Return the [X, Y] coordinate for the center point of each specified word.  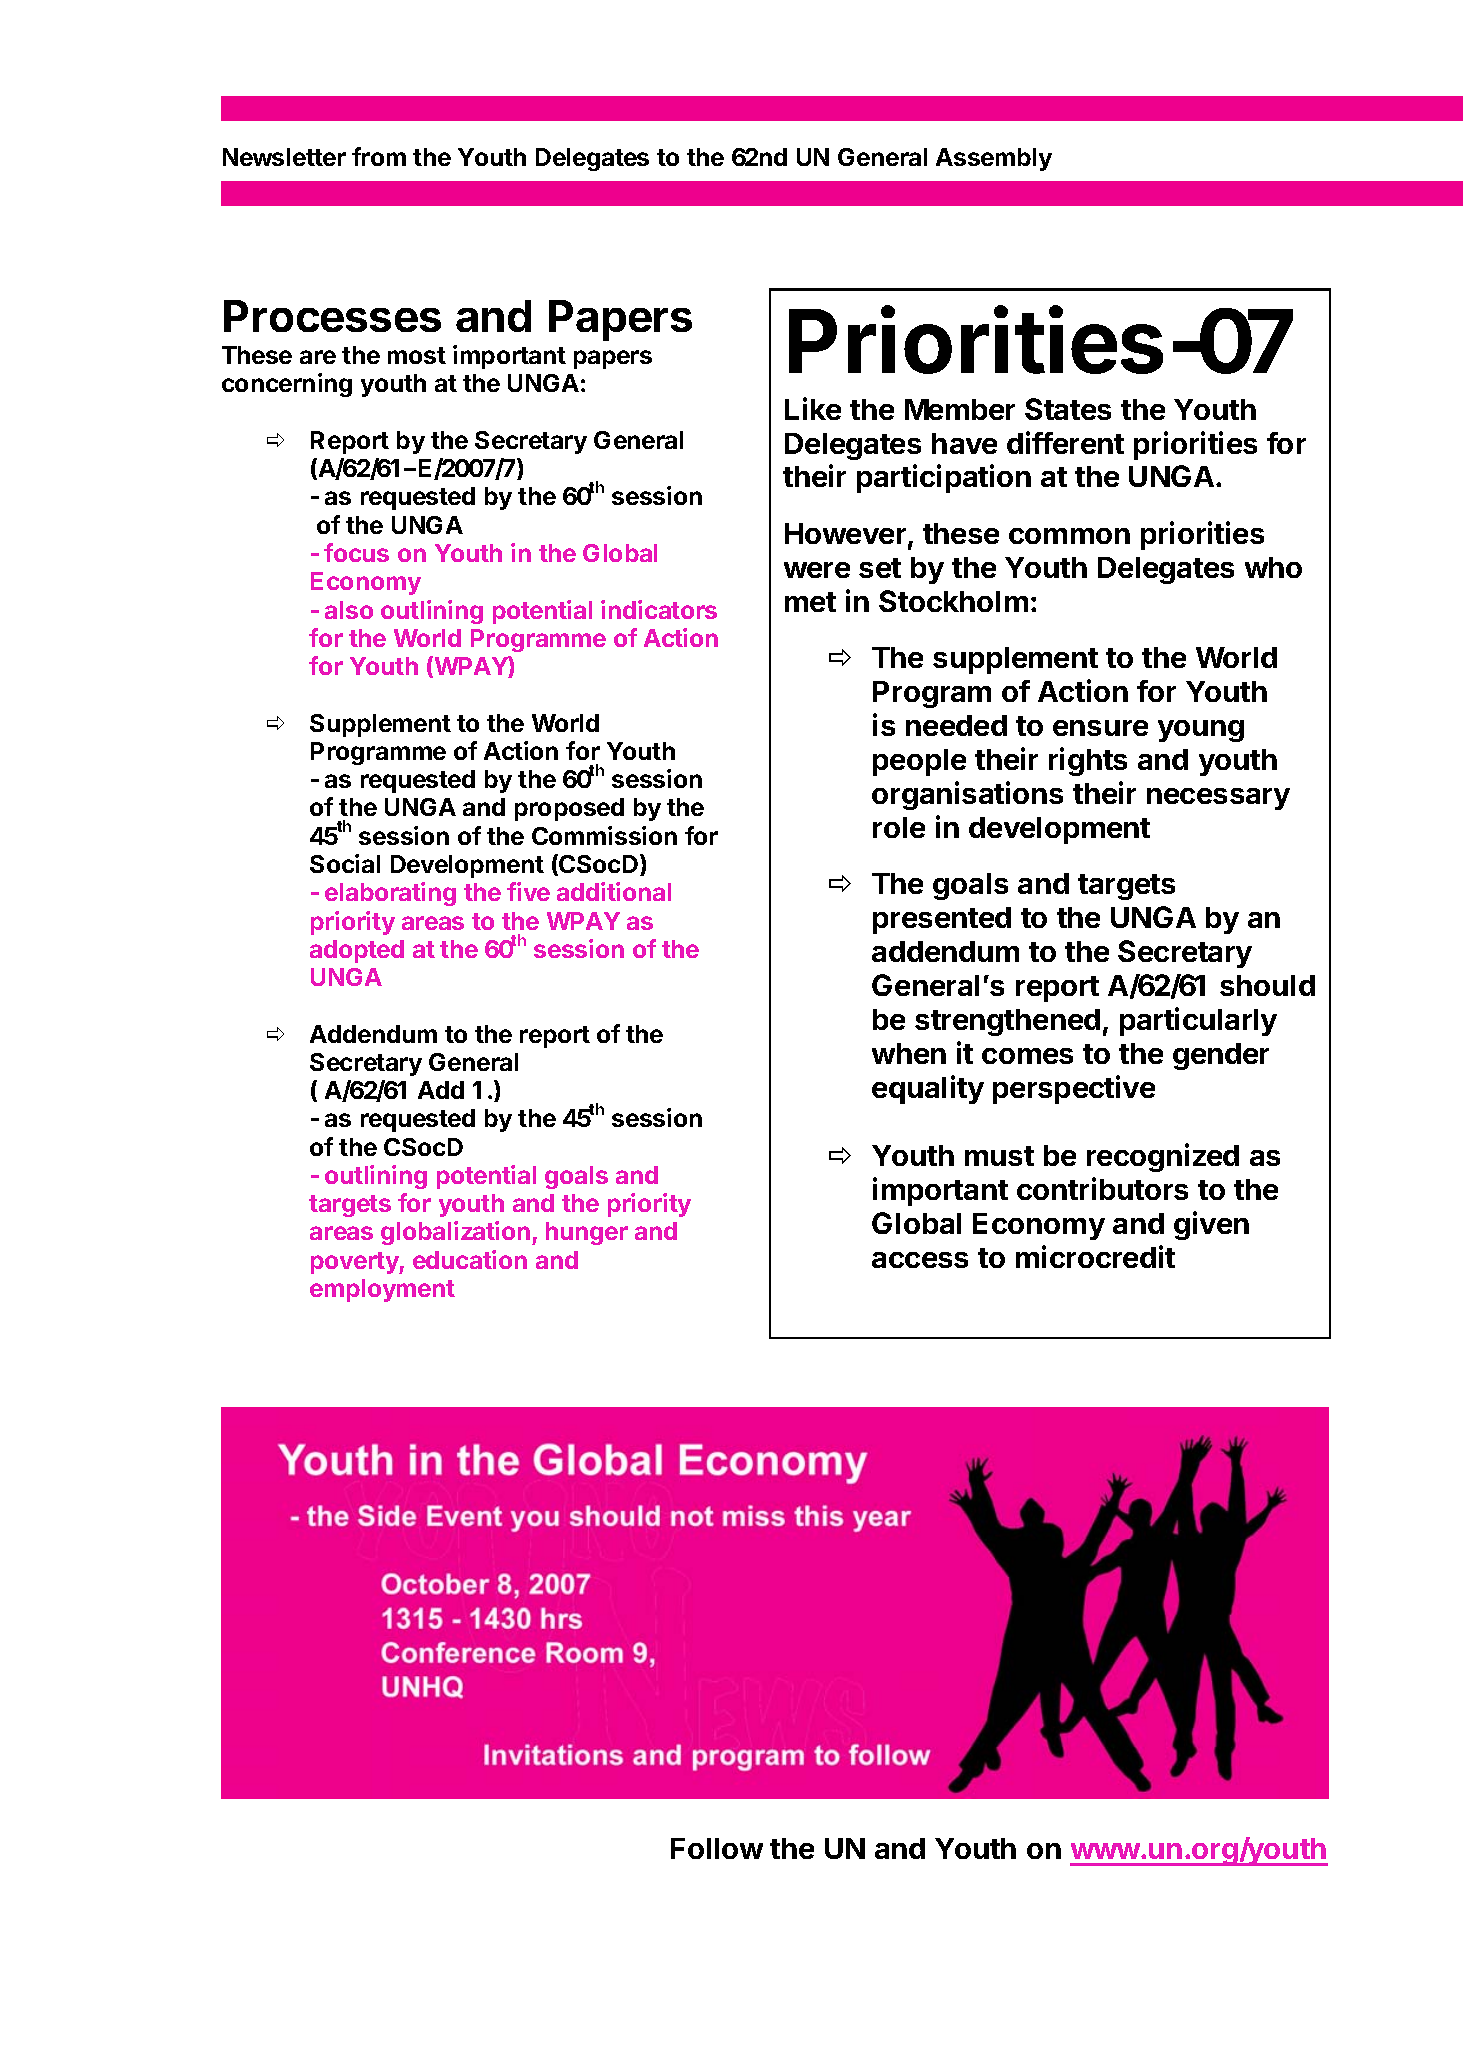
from [379, 156]
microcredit [1095, 1256]
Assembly [994, 159]
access [920, 1260]
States [1068, 409]
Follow [717, 1848]
